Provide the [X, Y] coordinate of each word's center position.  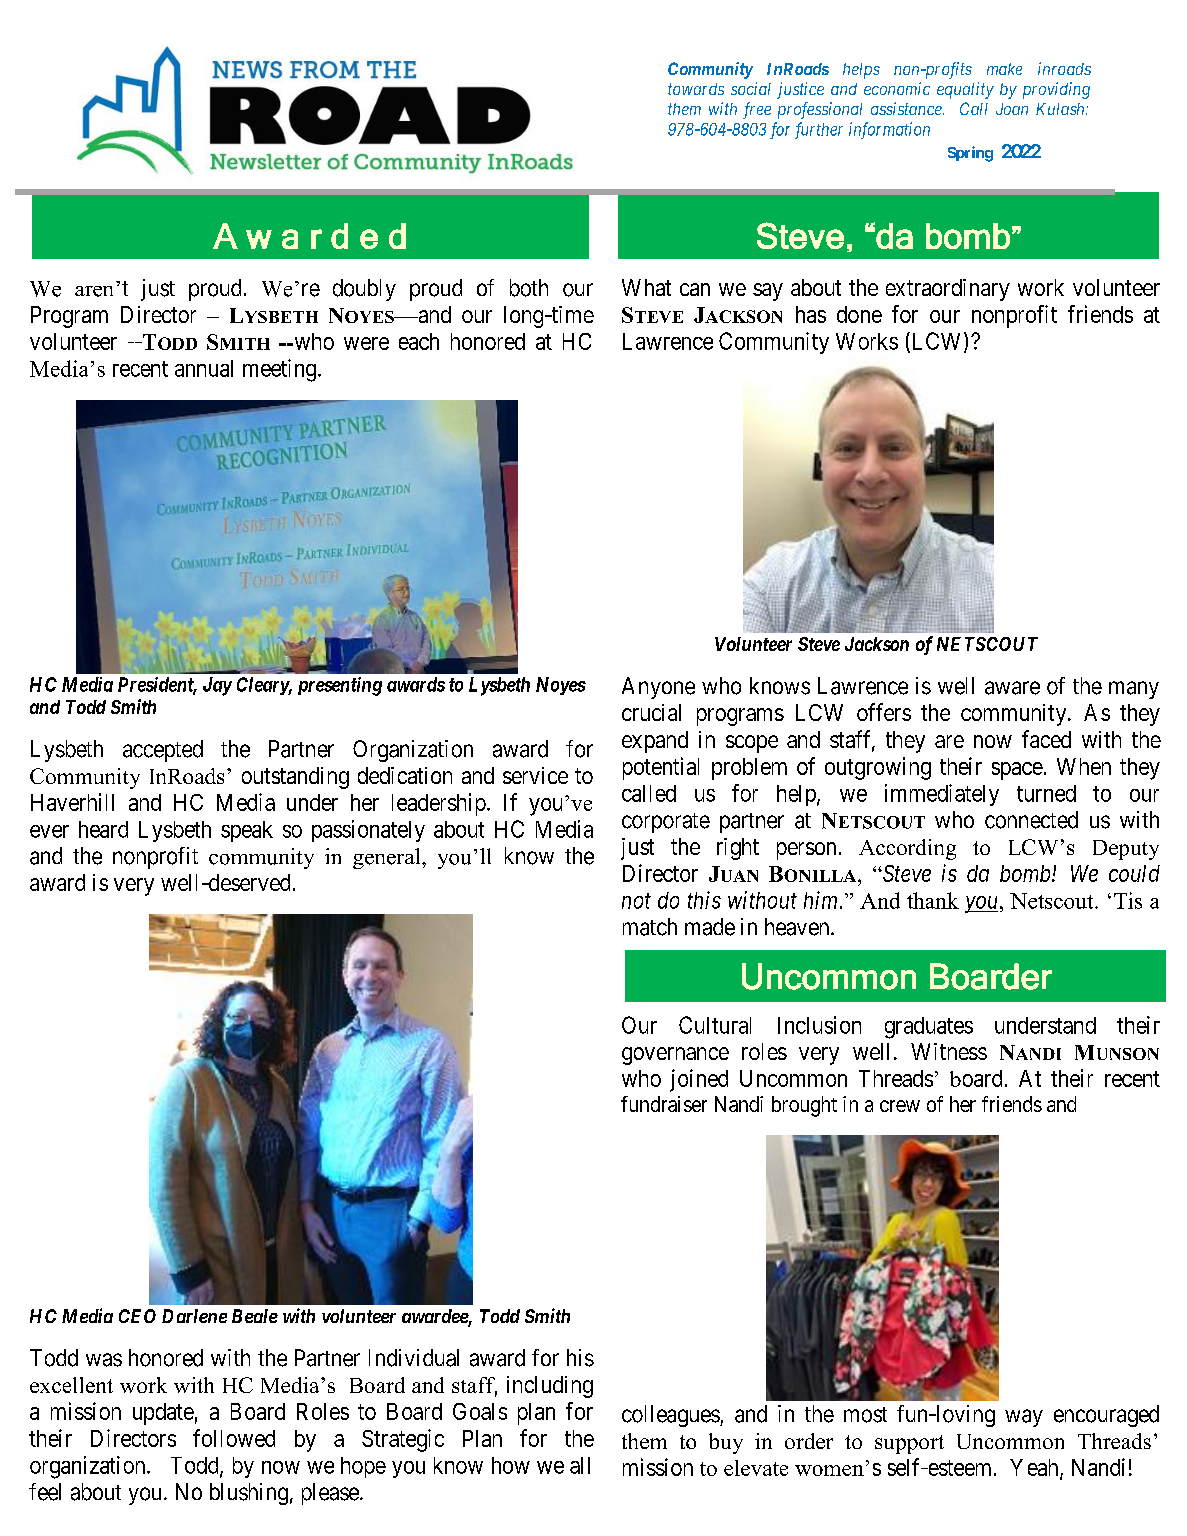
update [163, 1414]
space [1017, 771]
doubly [364, 290]
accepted [163, 751]
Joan [1012, 109]
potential [661, 768]
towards [696, 89]
